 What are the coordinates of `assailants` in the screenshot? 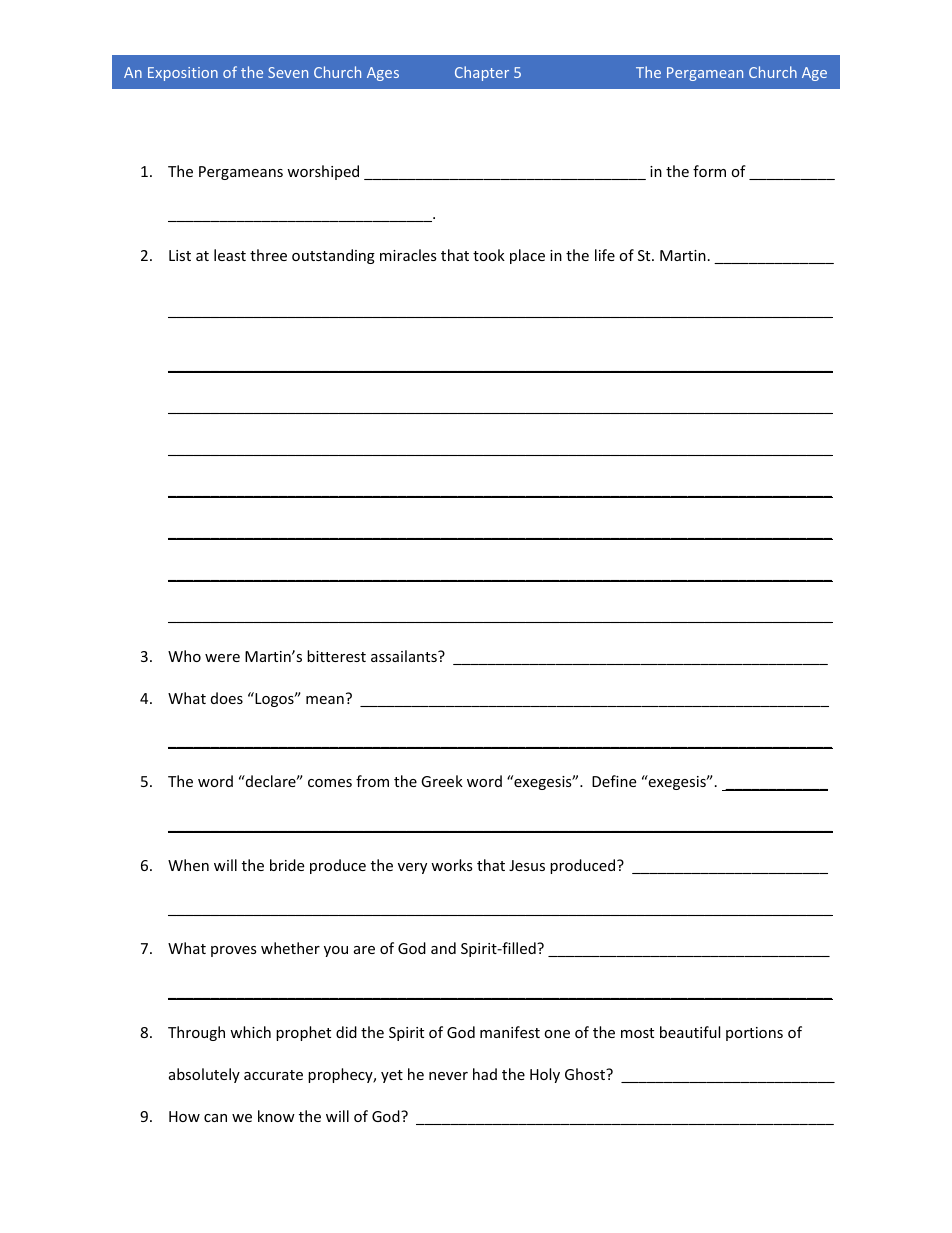 It's located at (405, 656).
